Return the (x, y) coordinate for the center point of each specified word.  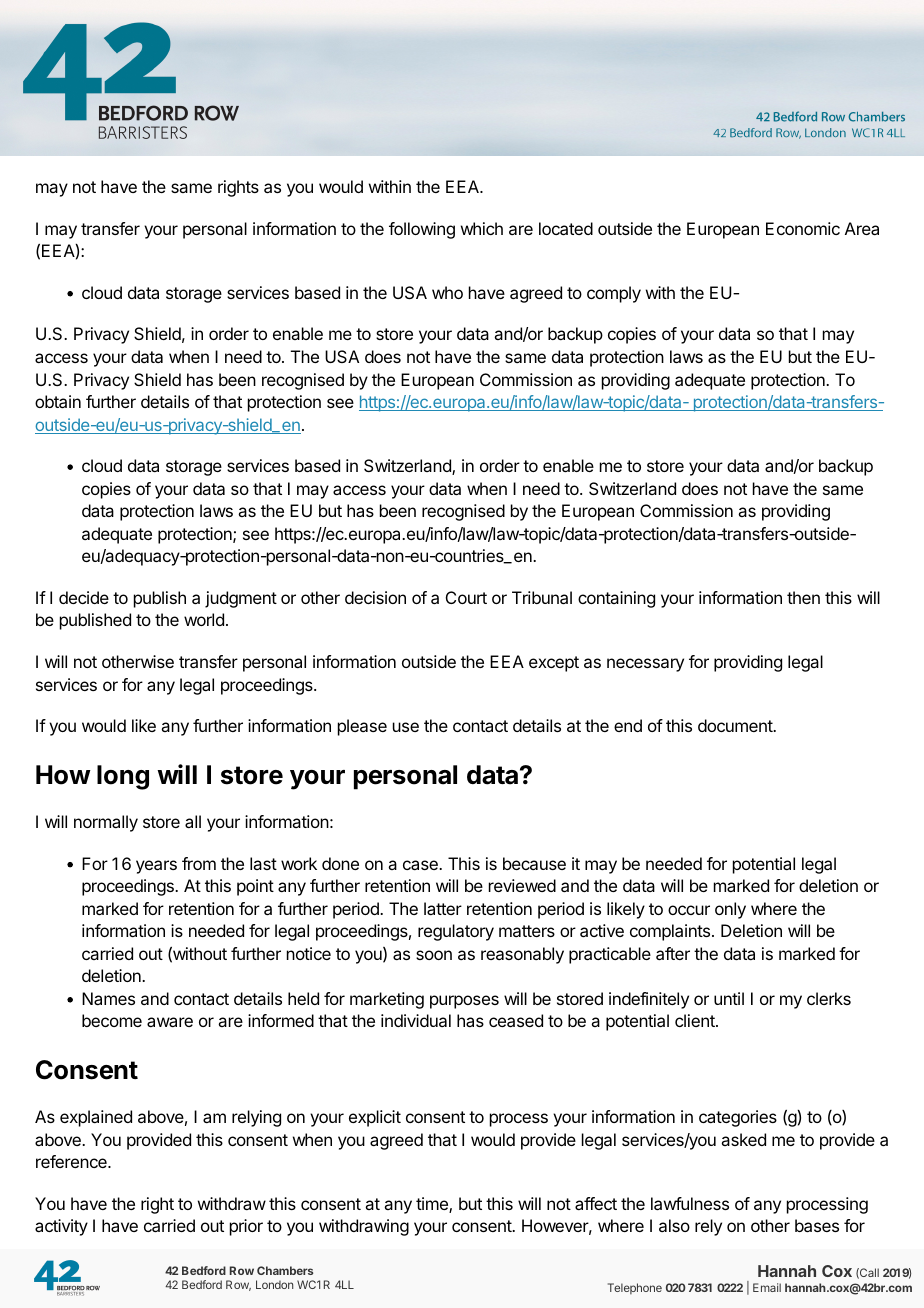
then (803, 597)
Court (466, 597)
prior (246, 1227)
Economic (803, 228)
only (730, 910)
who (447, 292)
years (156, 867)
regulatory (456, 932)
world (204, 619)
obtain (58, 401)
